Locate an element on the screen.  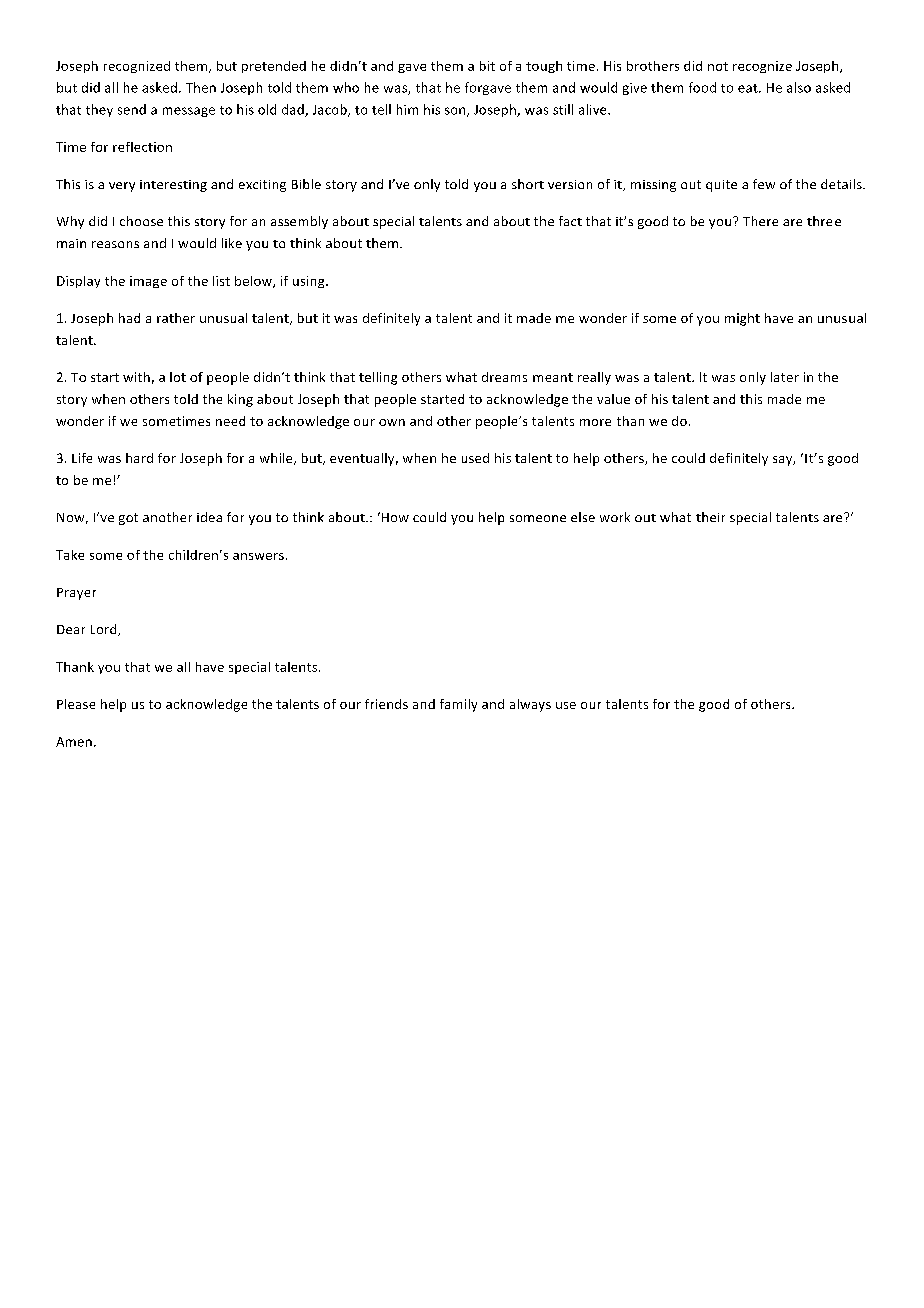
lot is located at coordinates (178, 377).
